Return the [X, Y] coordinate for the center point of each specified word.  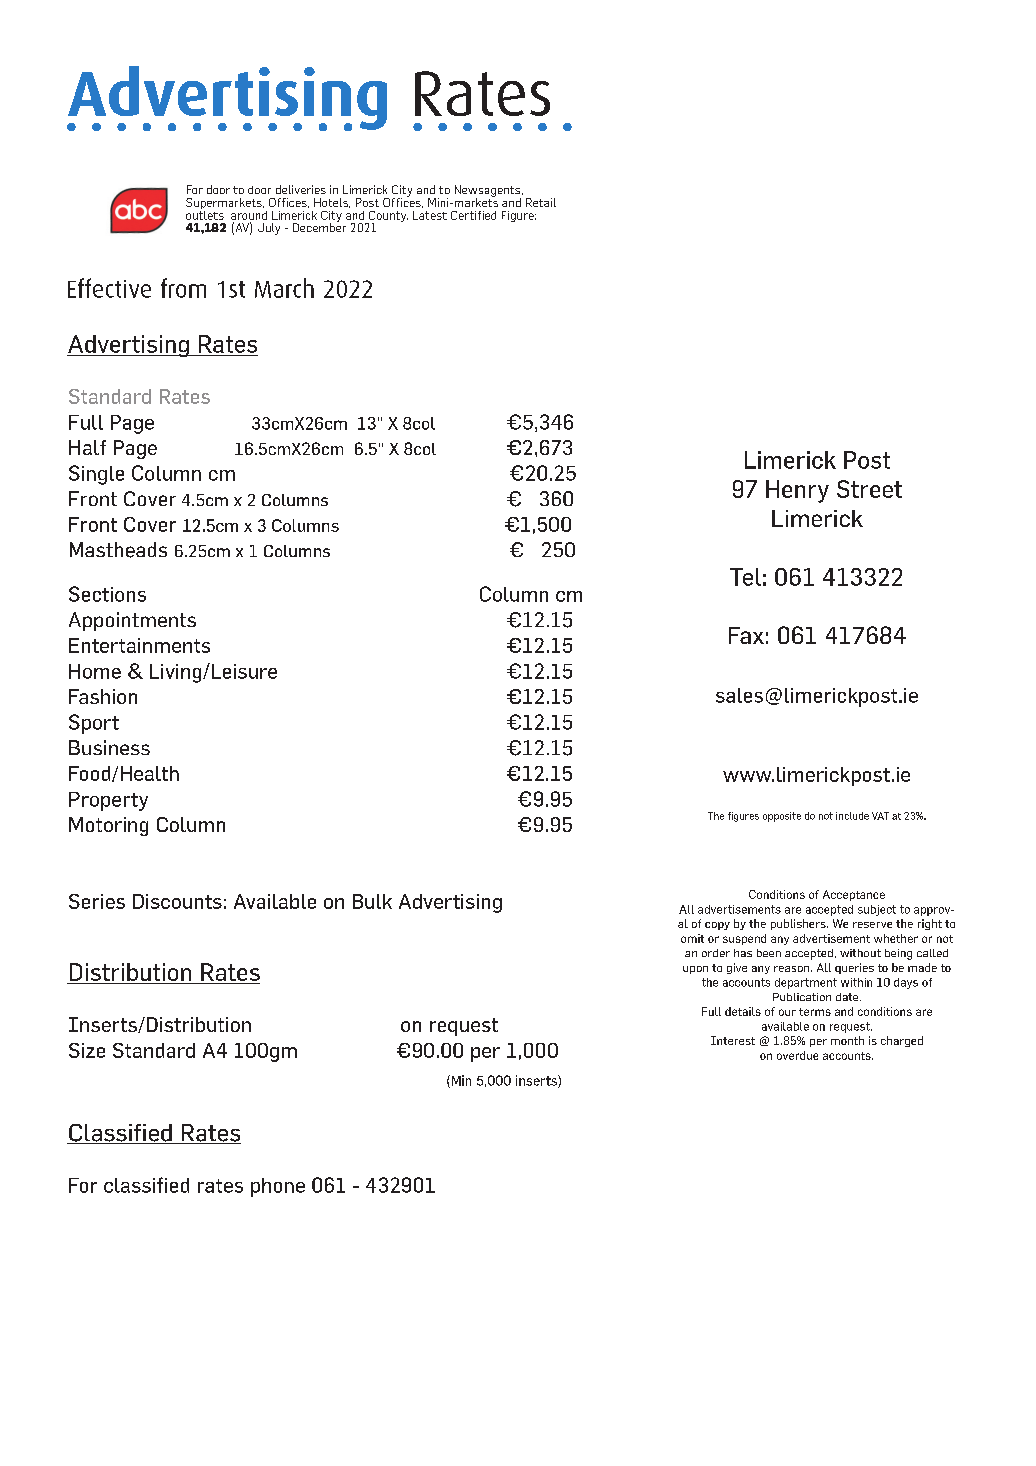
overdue [797, 1055]
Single [96, 475]
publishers [799, 924]
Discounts [177, 901]
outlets [205, 214]
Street [869, 489]
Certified [473, 215]
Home [95, 671]
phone [278, 1187]
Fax [746, 635]
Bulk [372, 901]
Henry [797, 491]
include [852, 816]
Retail [541, 202]
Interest [733, 1040]
